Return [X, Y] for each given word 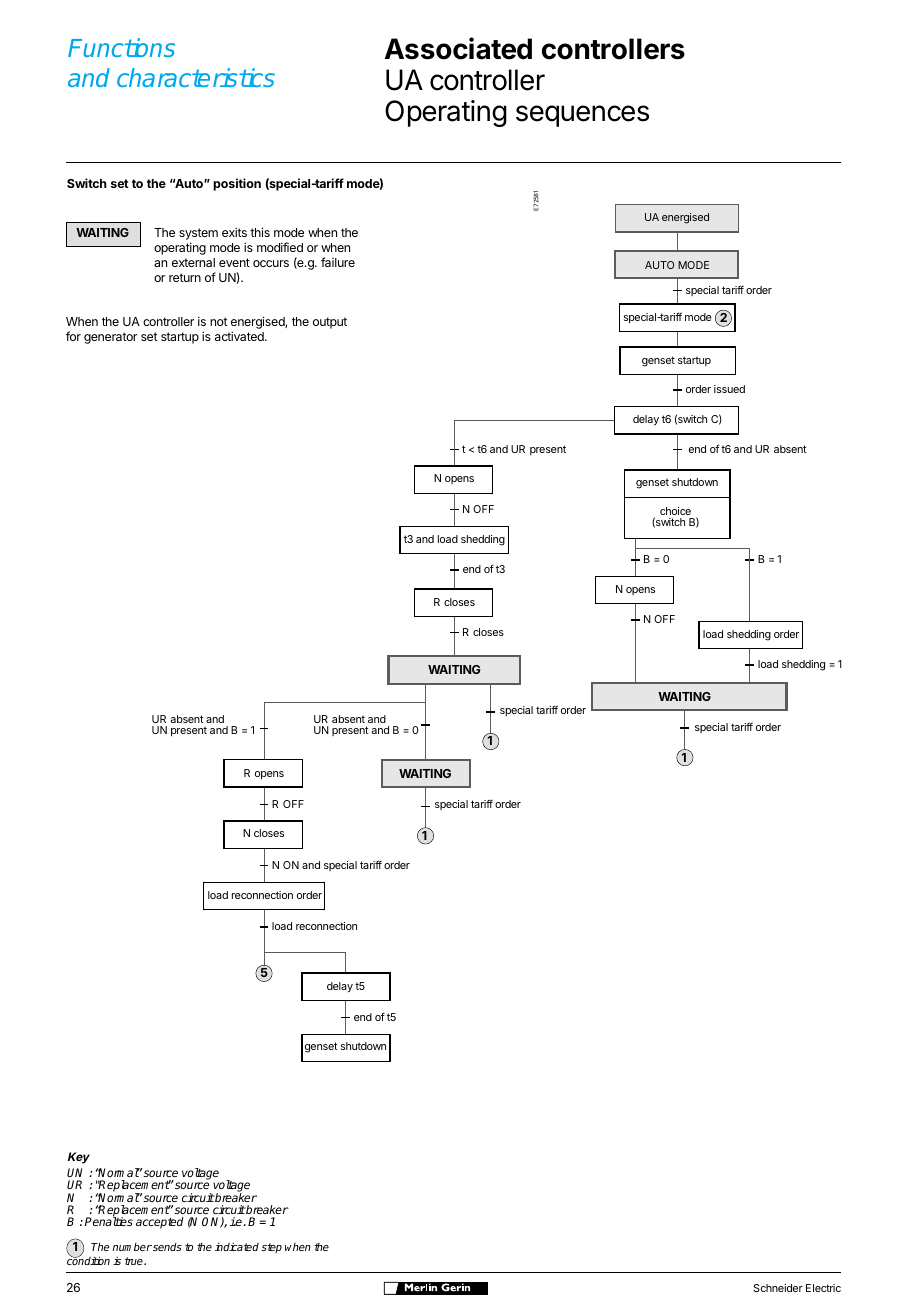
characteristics [196, 77]
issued [729, 389]
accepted [160, 1223]
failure [338, 262]
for [73, 336]
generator [110, 338]
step [271, 1248]
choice [675, 511]
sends [166, 1247]
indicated [237, 1246]
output [330, 323]
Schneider [778, 1288]
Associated [458, 48]
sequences [582, 116]
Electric [823, 1288]
